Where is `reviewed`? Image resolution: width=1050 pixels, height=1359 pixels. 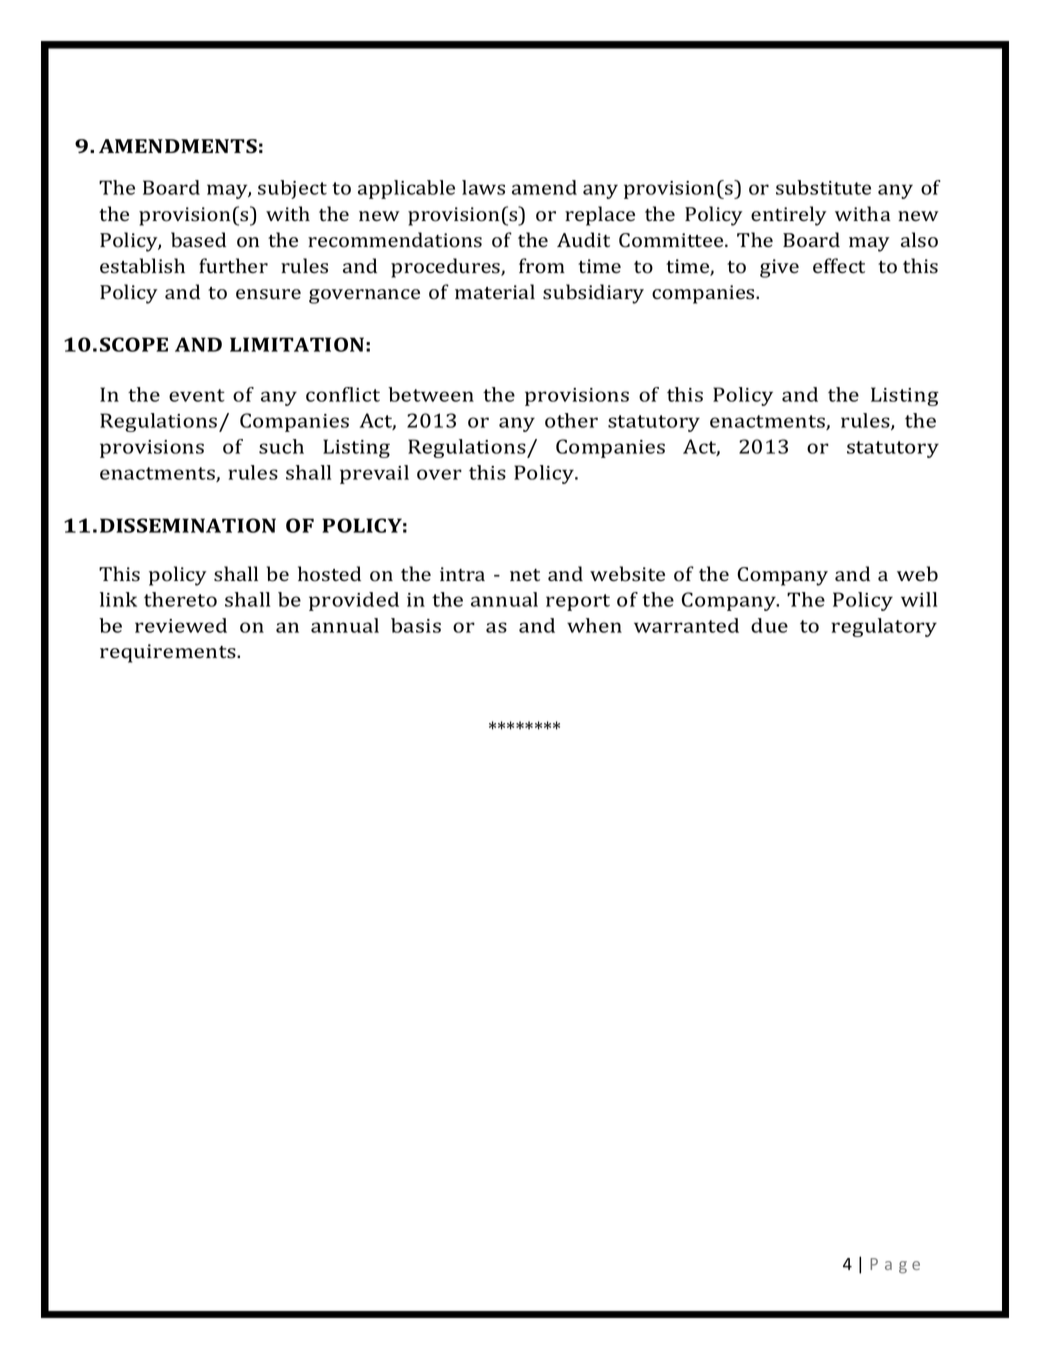
reviewed is located at coordinates (181, 625).
